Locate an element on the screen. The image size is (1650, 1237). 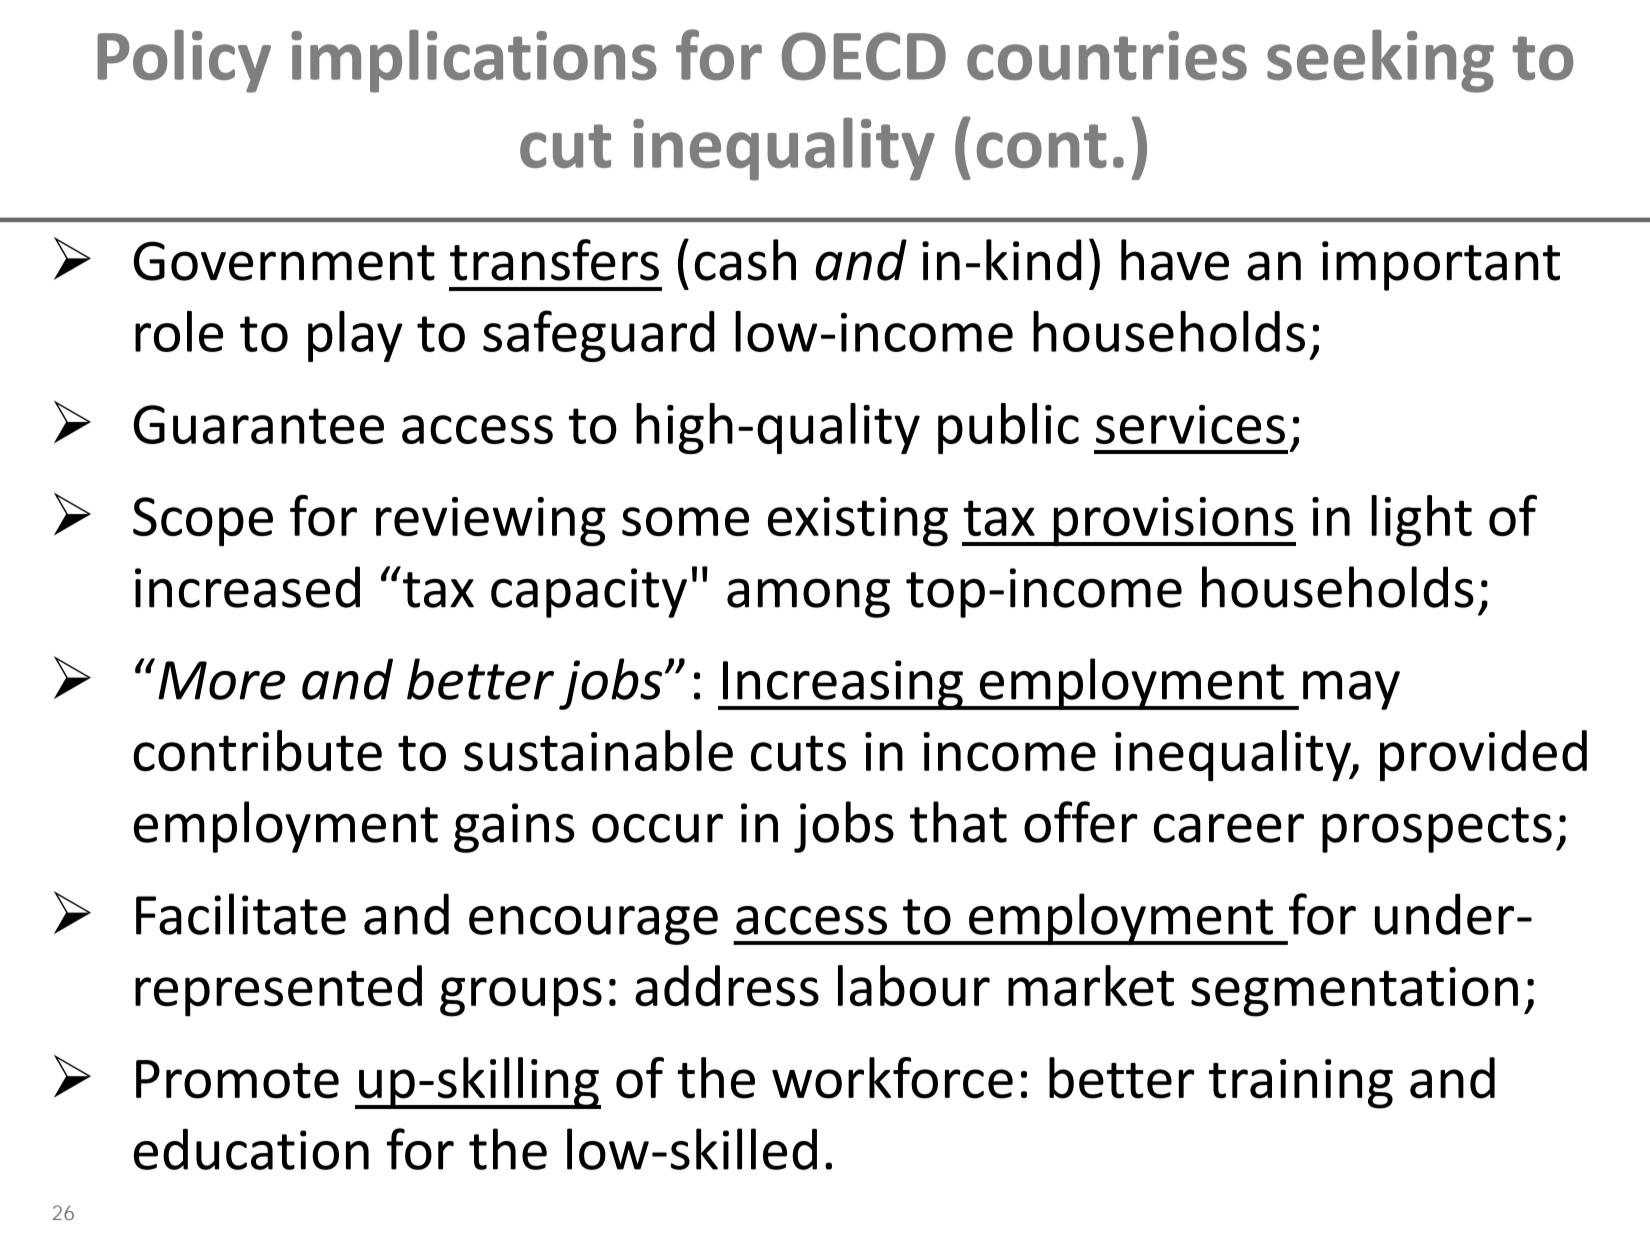
may is located at coordinates (1351, 690).
